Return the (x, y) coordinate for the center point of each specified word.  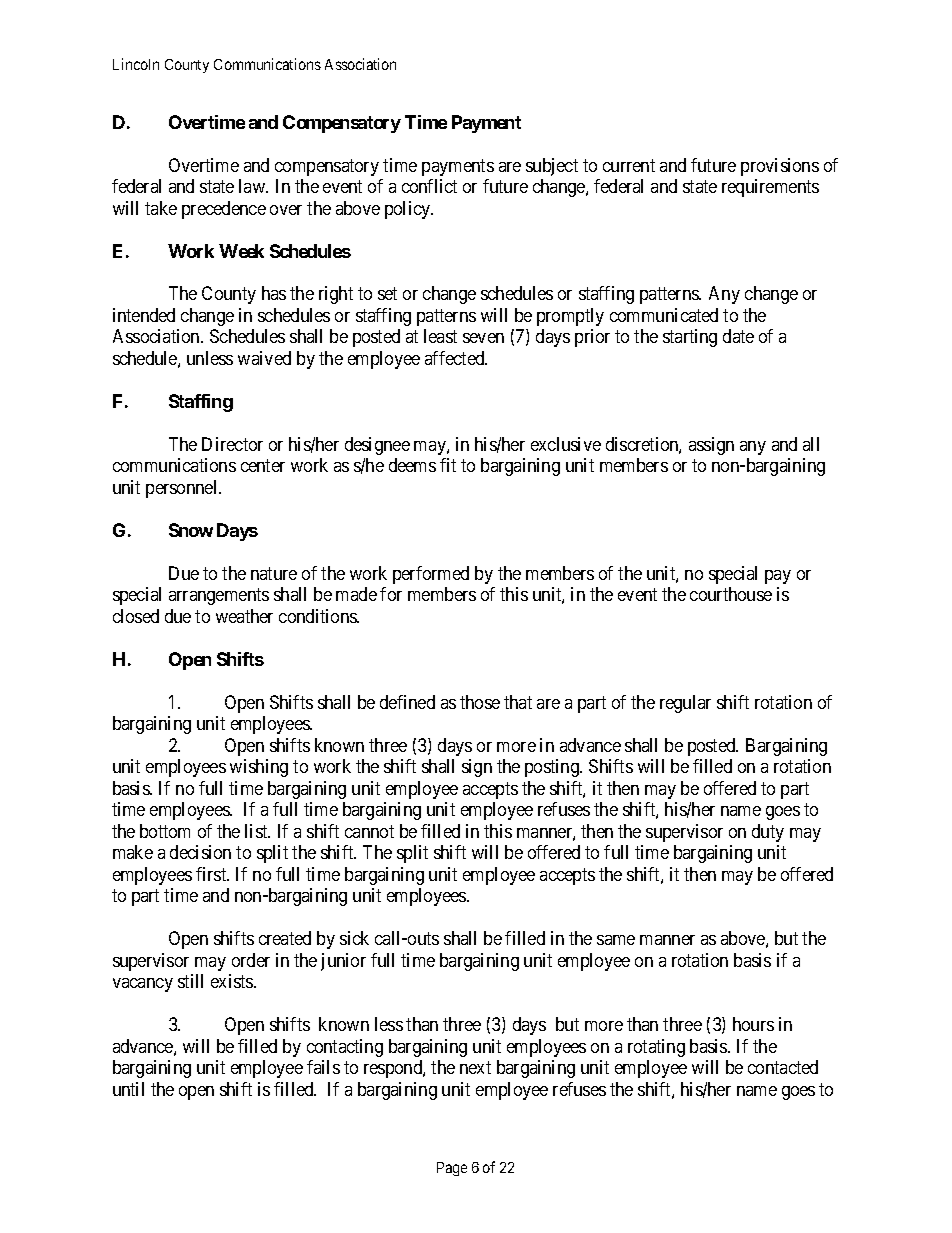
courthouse (731, 594)
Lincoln (136, 64)
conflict (429, 186)
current (629, 165)
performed (431, 575)
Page (452, 1169)
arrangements (219, 597)
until (128, 1089)
